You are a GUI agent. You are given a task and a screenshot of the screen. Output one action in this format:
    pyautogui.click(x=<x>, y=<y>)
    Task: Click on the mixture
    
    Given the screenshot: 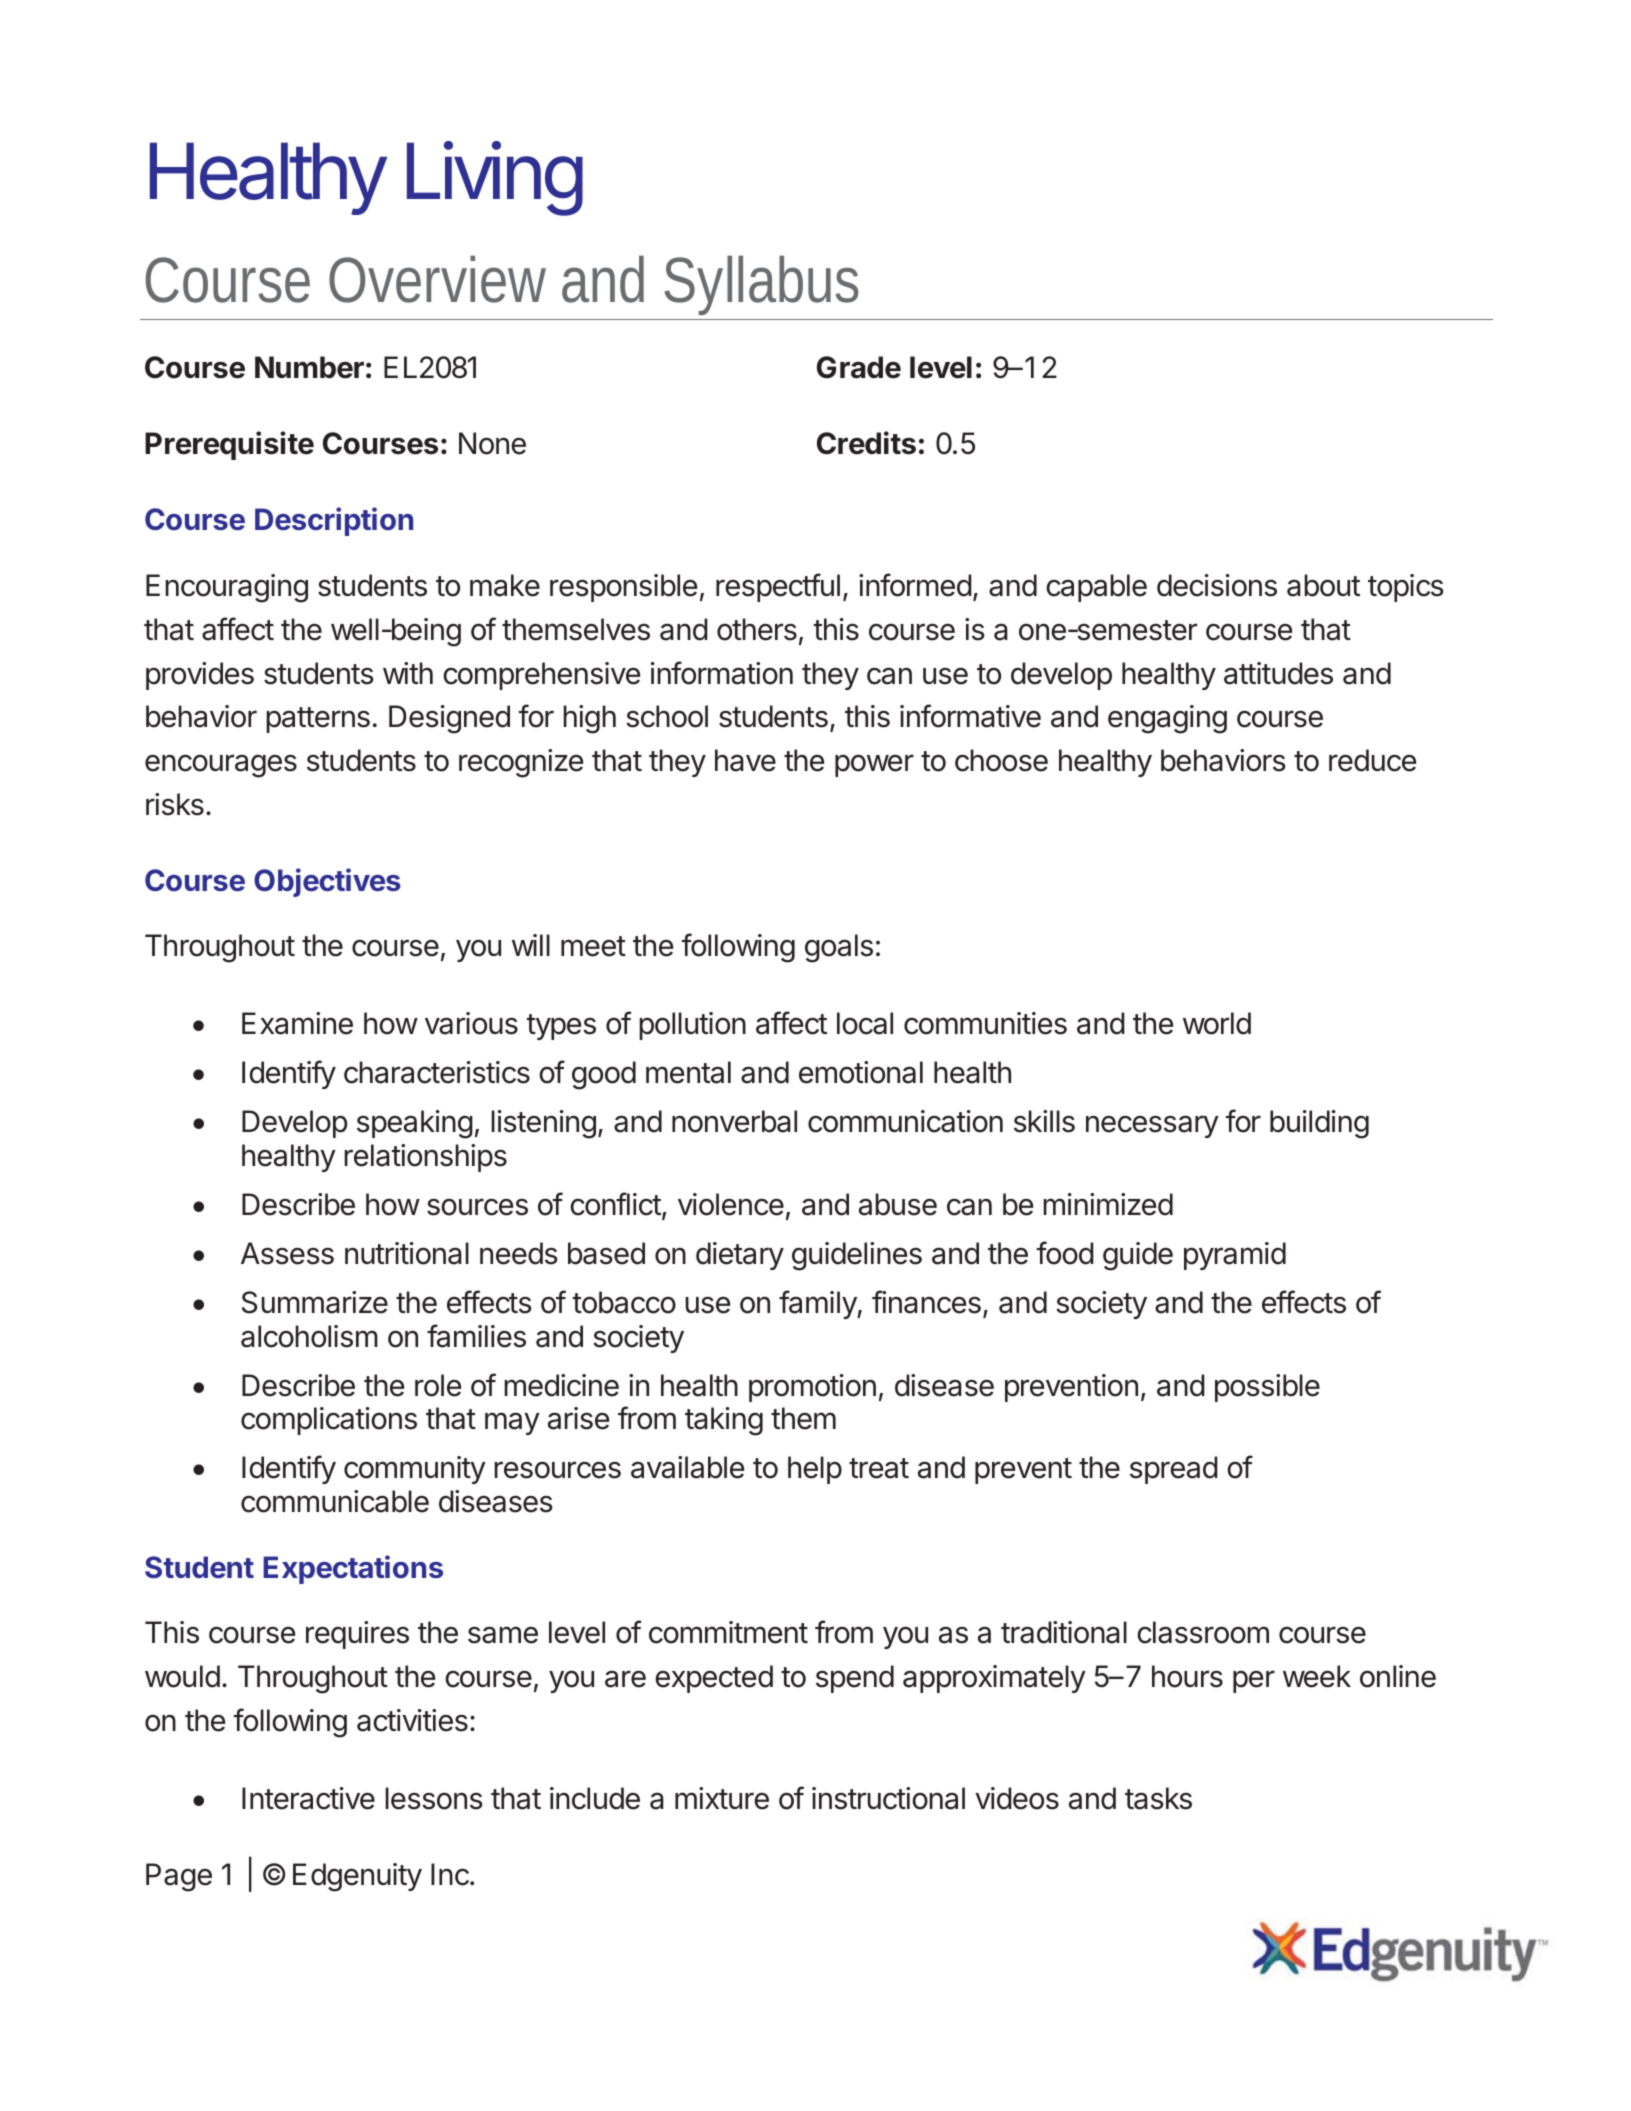 What is the action you would take?
    pyautogui.click(x=722, y=1798)
